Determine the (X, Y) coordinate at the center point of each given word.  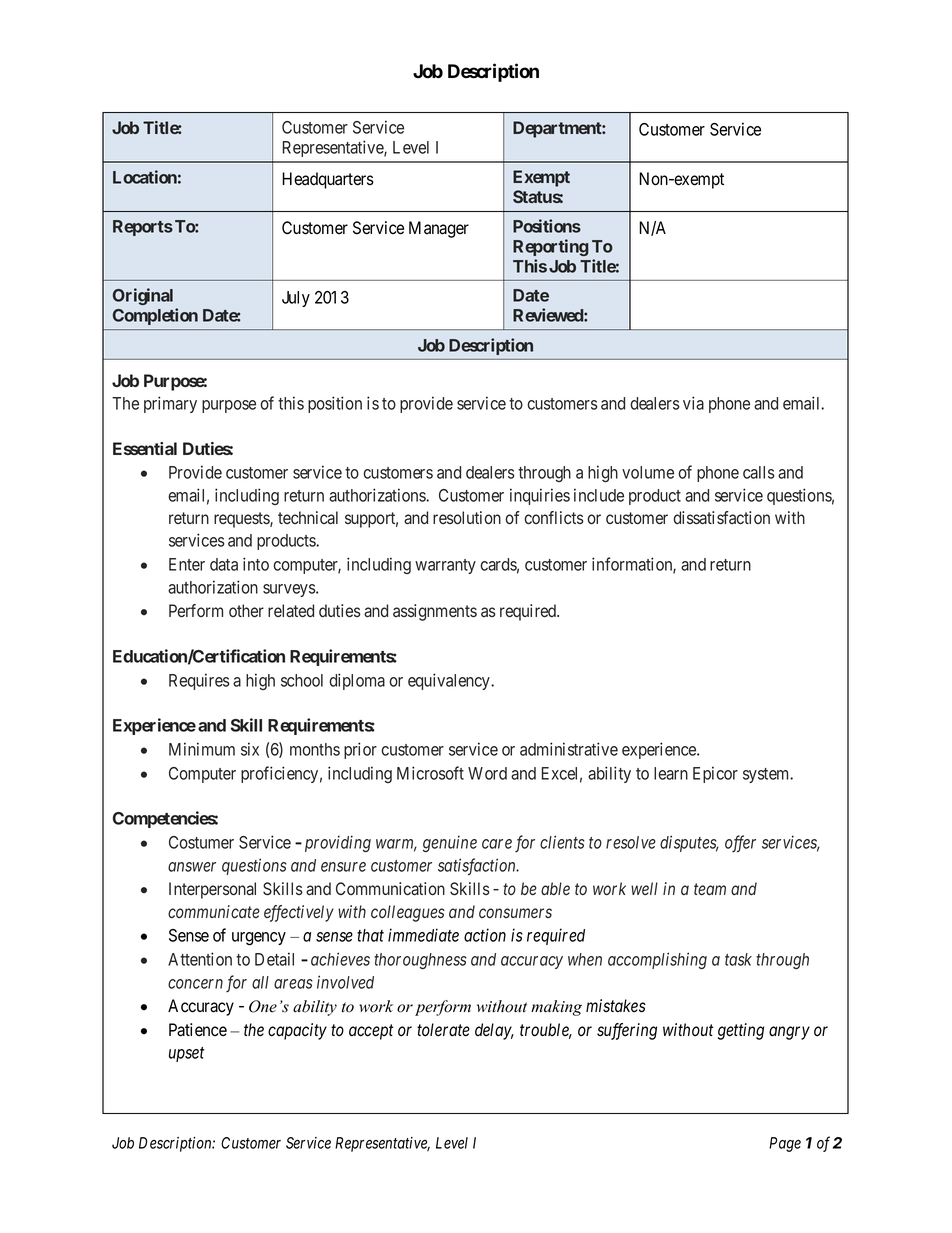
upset (187, 1054)
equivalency (450, 681)
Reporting (551, 247)
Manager (439, 229)
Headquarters (328, 180)
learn (671, 773)
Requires (199, 681)
